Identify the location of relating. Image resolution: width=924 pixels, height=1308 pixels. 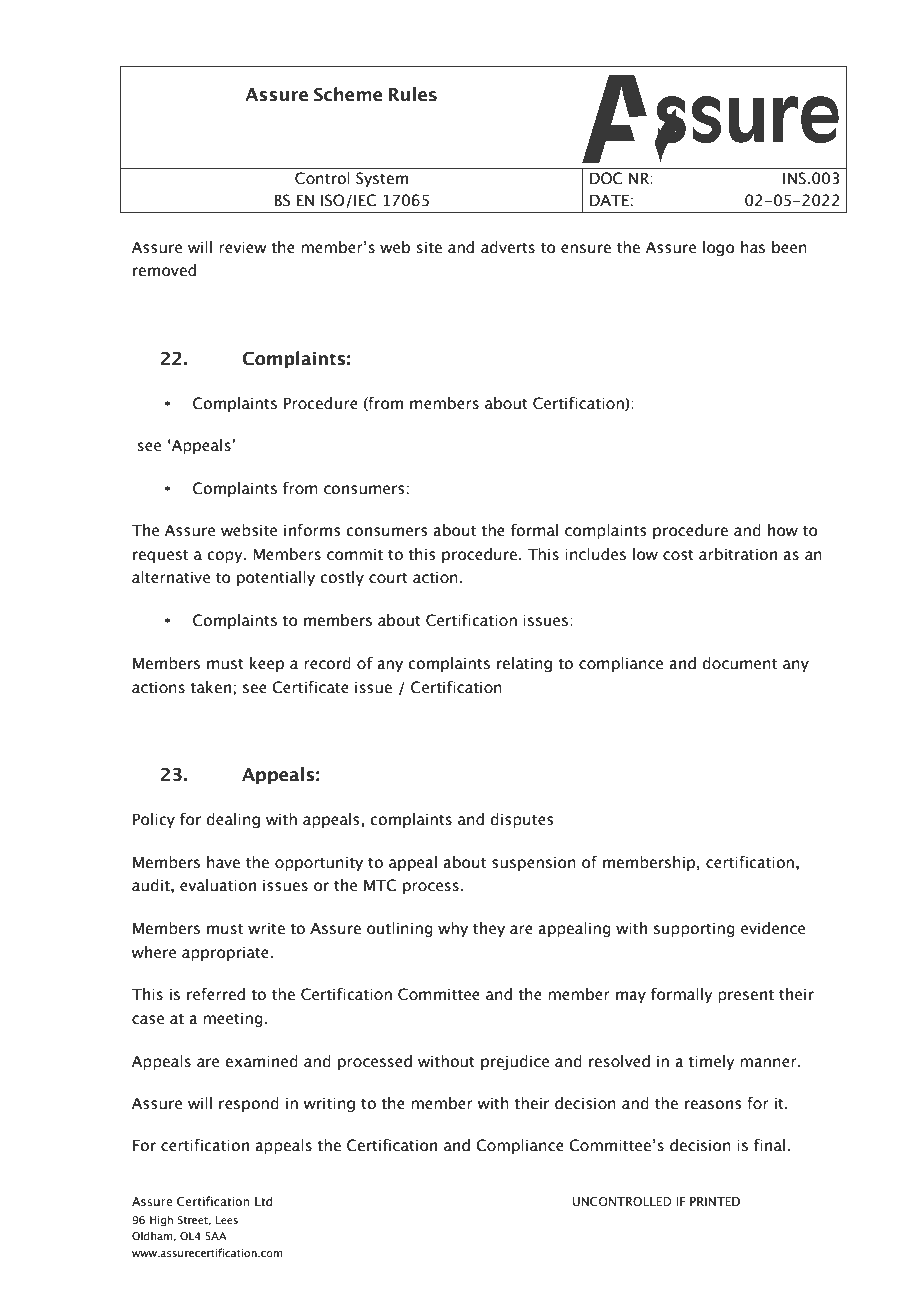
(524, 664).
